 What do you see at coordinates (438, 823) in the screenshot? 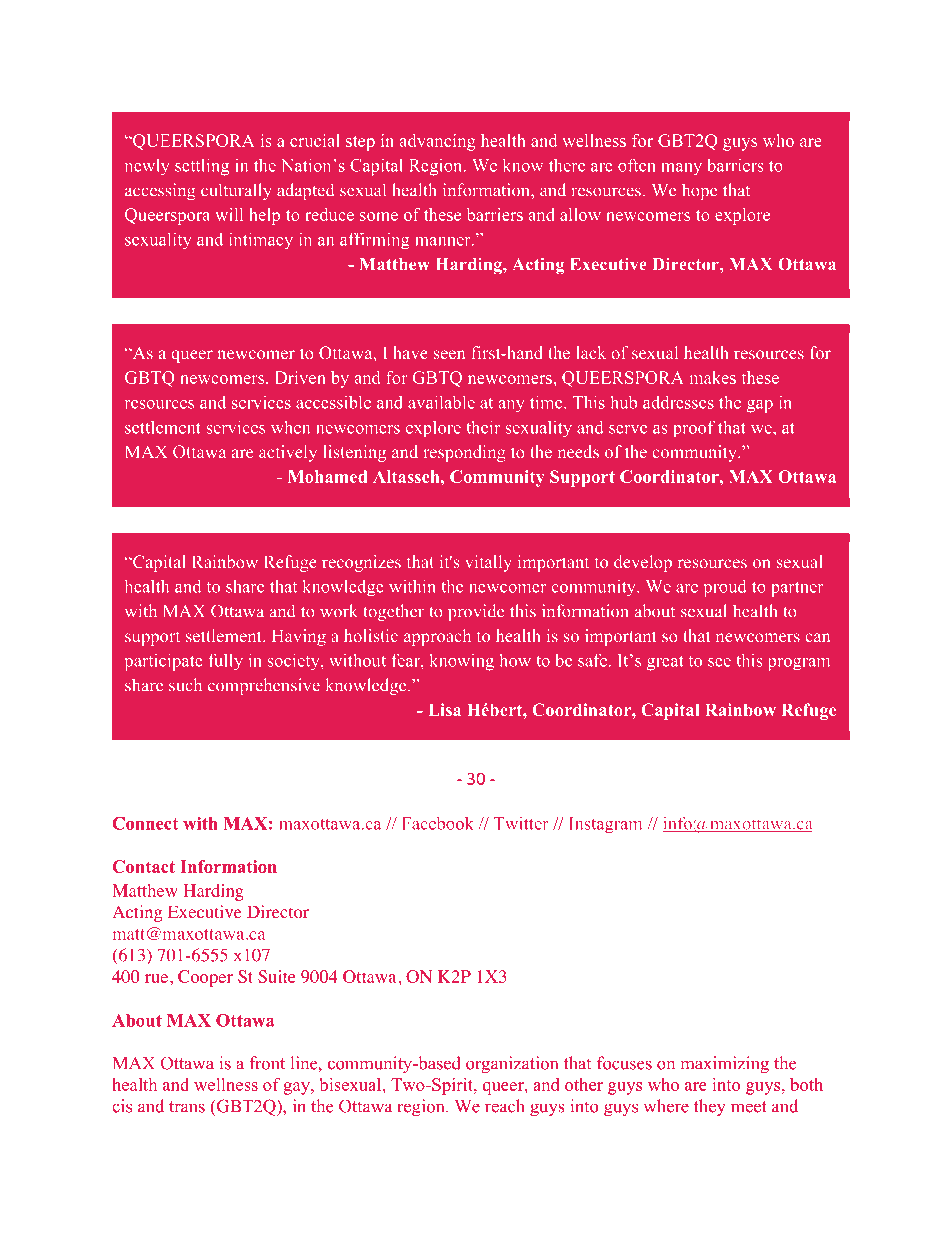
I see `Facebook` at bounding box center [438, 823].
